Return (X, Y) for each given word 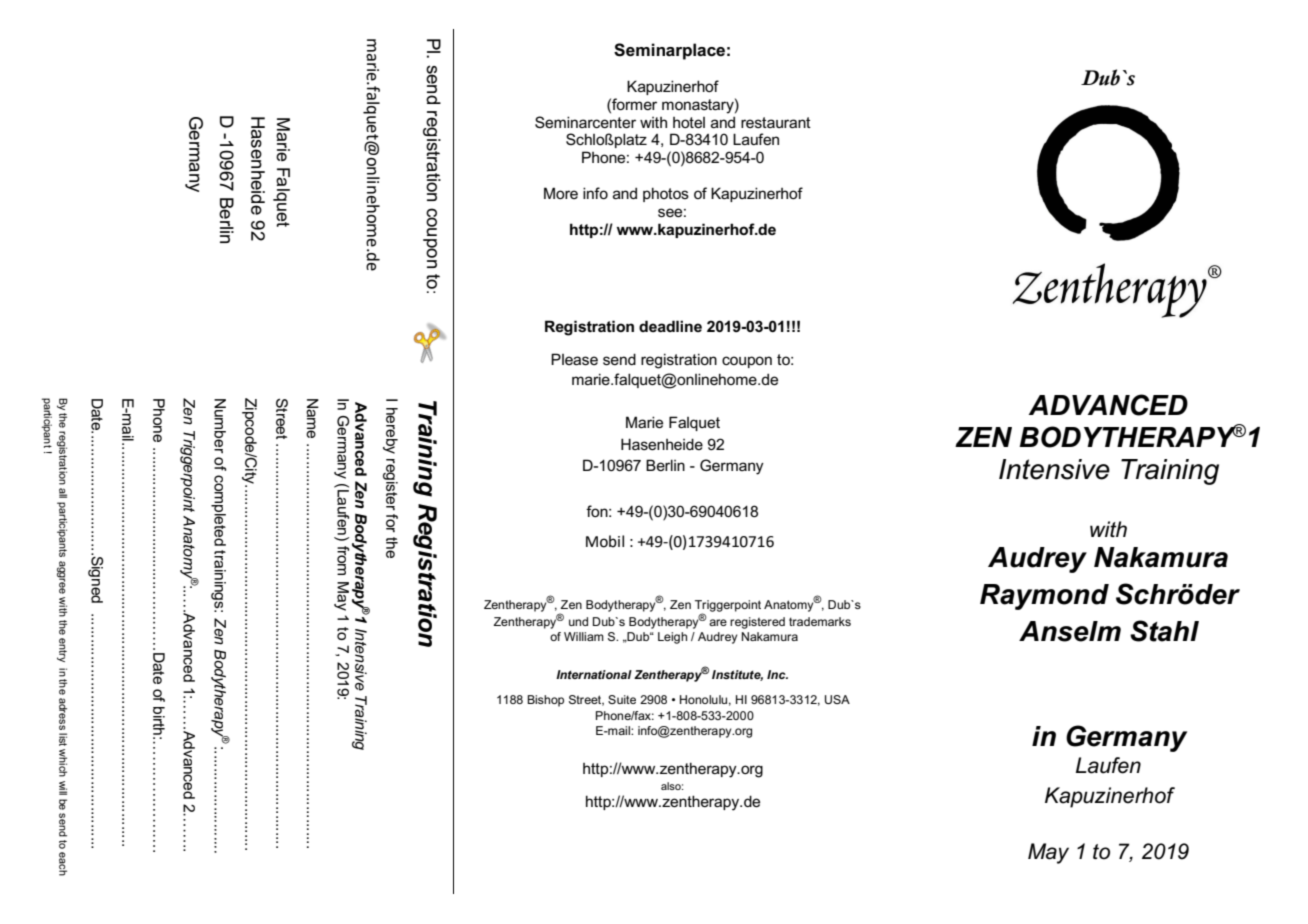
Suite (622, 699)
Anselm (1070, 631)
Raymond (1044, 597)
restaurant (776, 122)
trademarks (820, 621)
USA (837, 699)
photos (666, 194)
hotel (689, 122)
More (561, 193)
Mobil (605, 541)
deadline (670, 326)
